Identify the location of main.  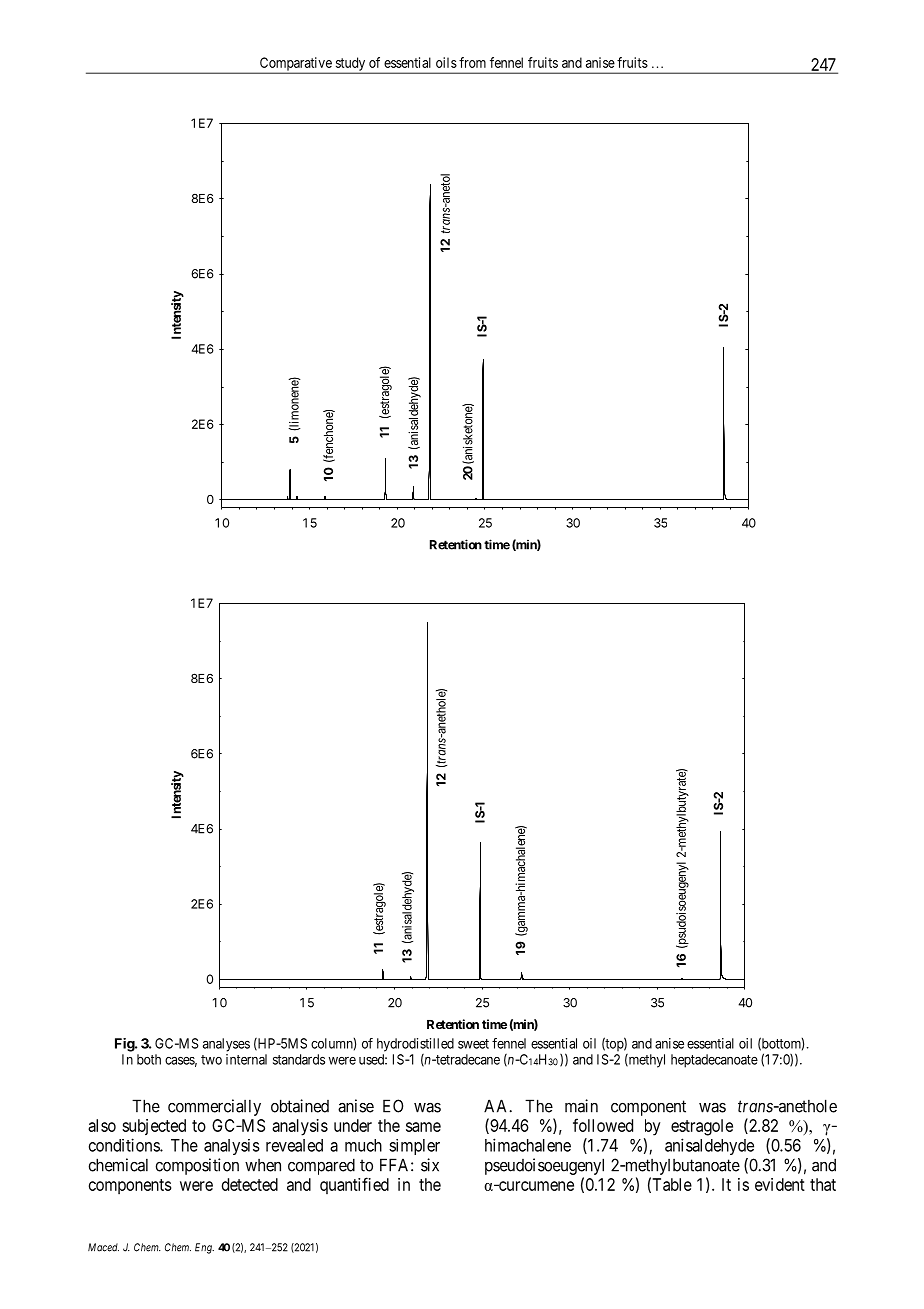
(581, 1106).
